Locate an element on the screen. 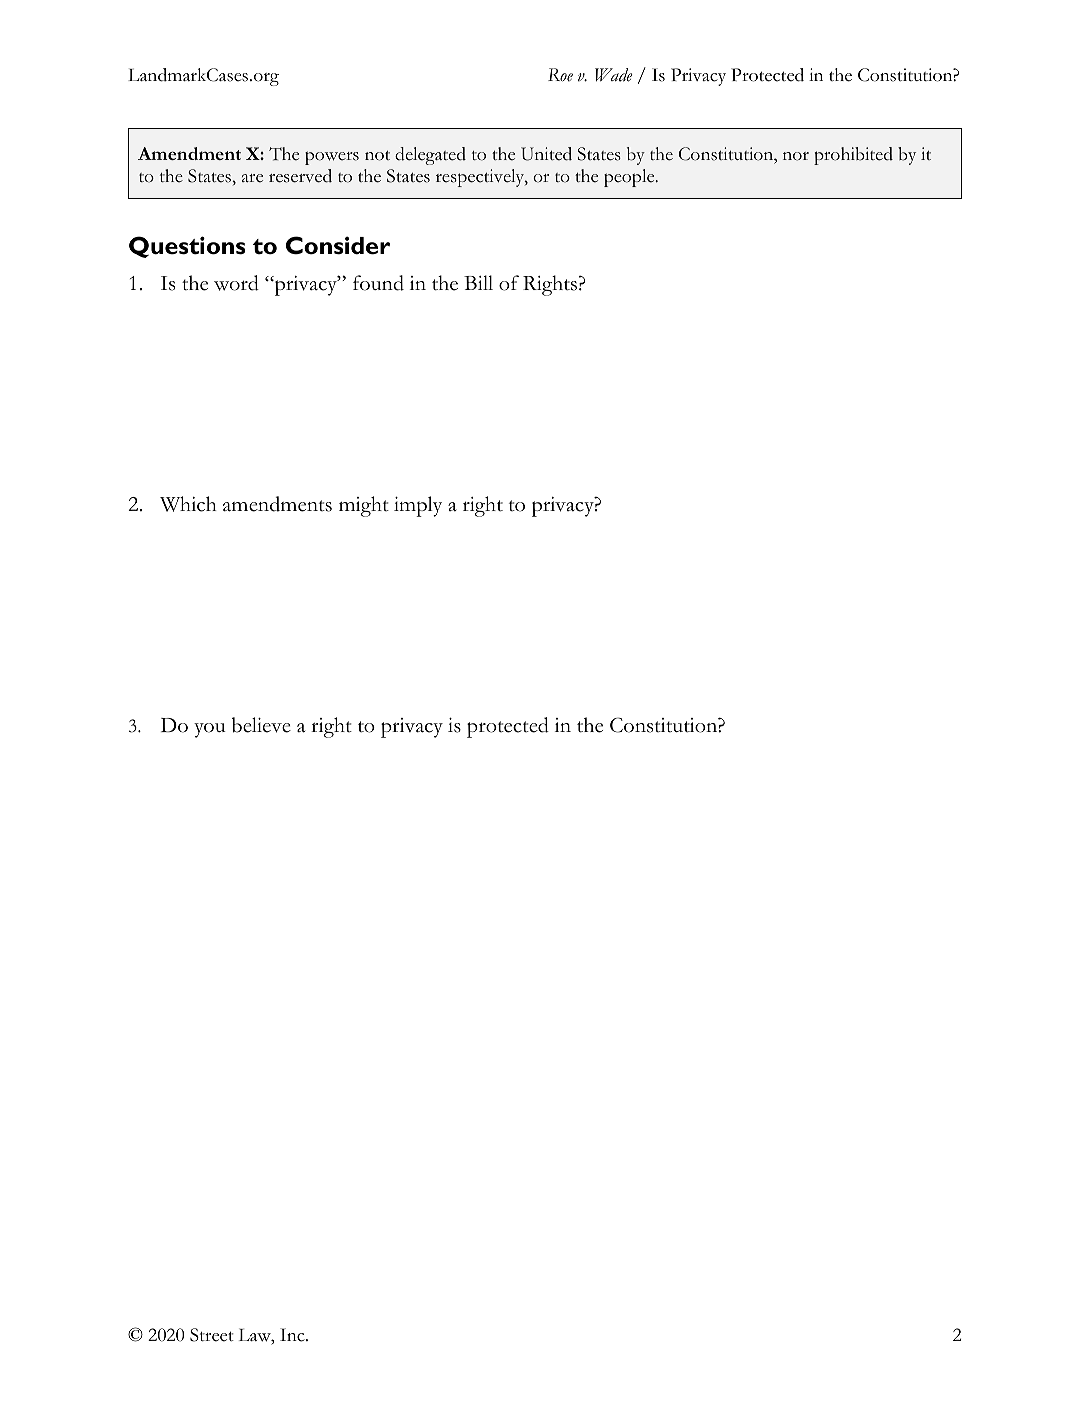  imply is located at coordinates (418, 506).
